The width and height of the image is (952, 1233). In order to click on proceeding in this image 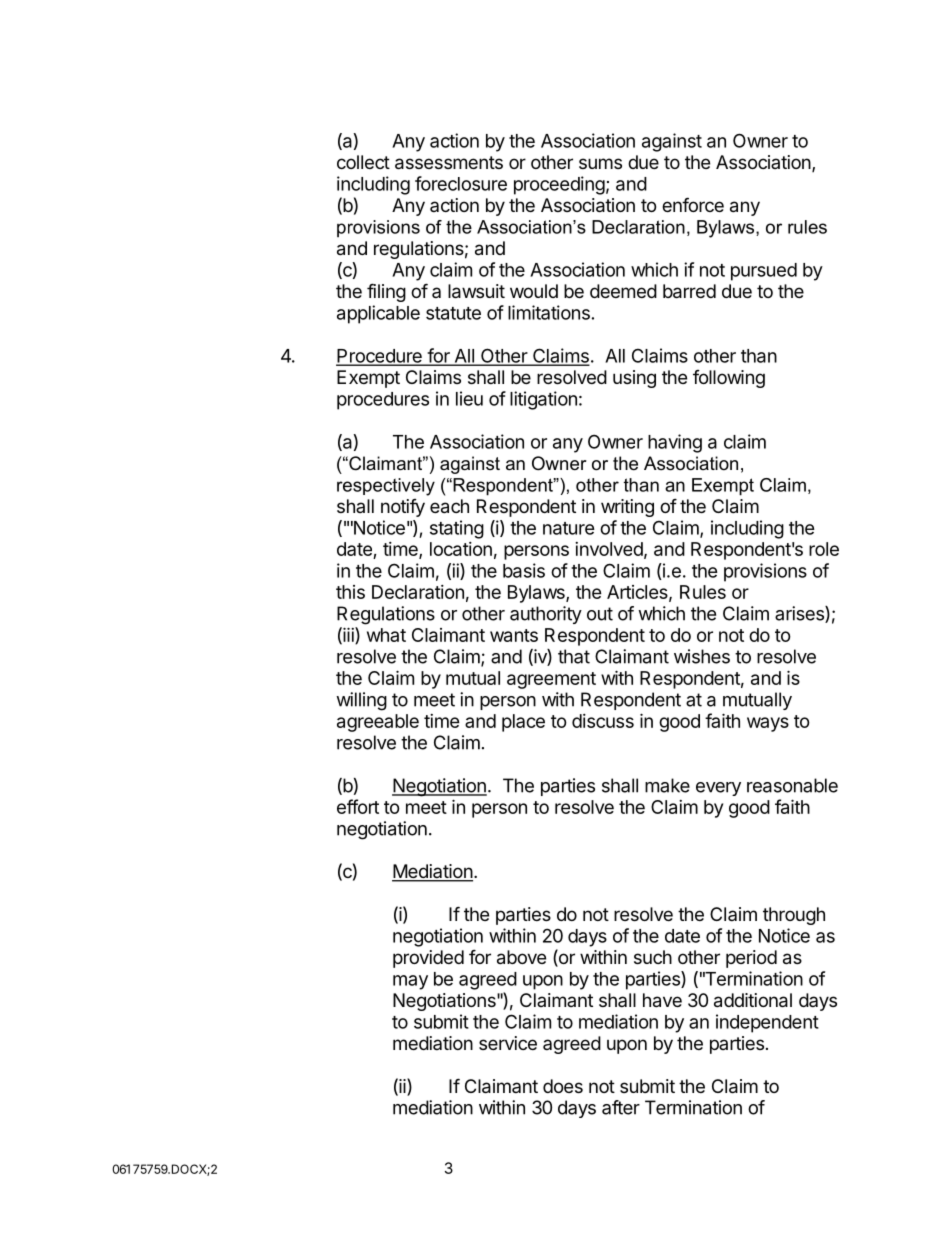, I will do `click(559, 185)`.
